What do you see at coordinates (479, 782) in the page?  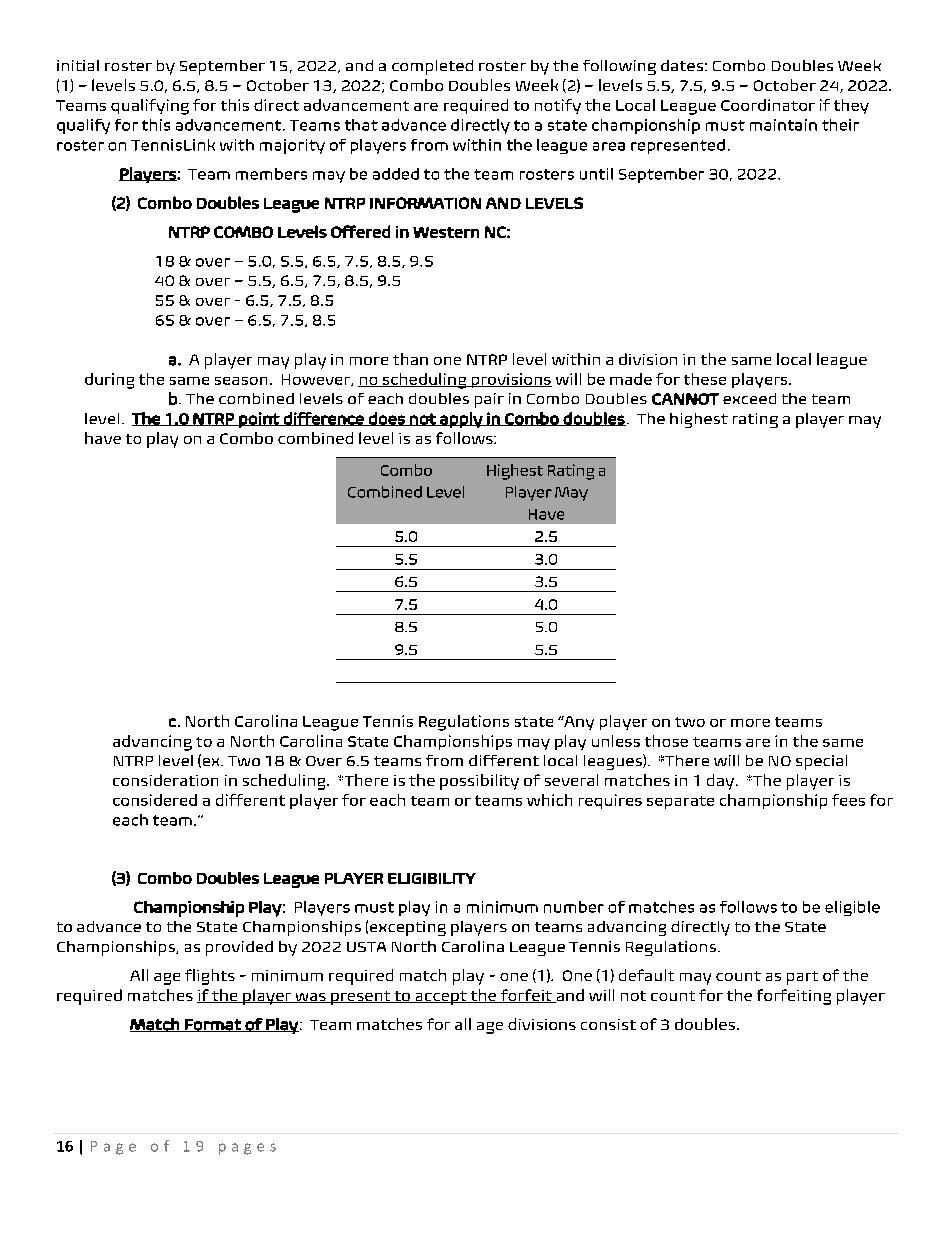 I see `possibility` at bounding box center [479, 782].
